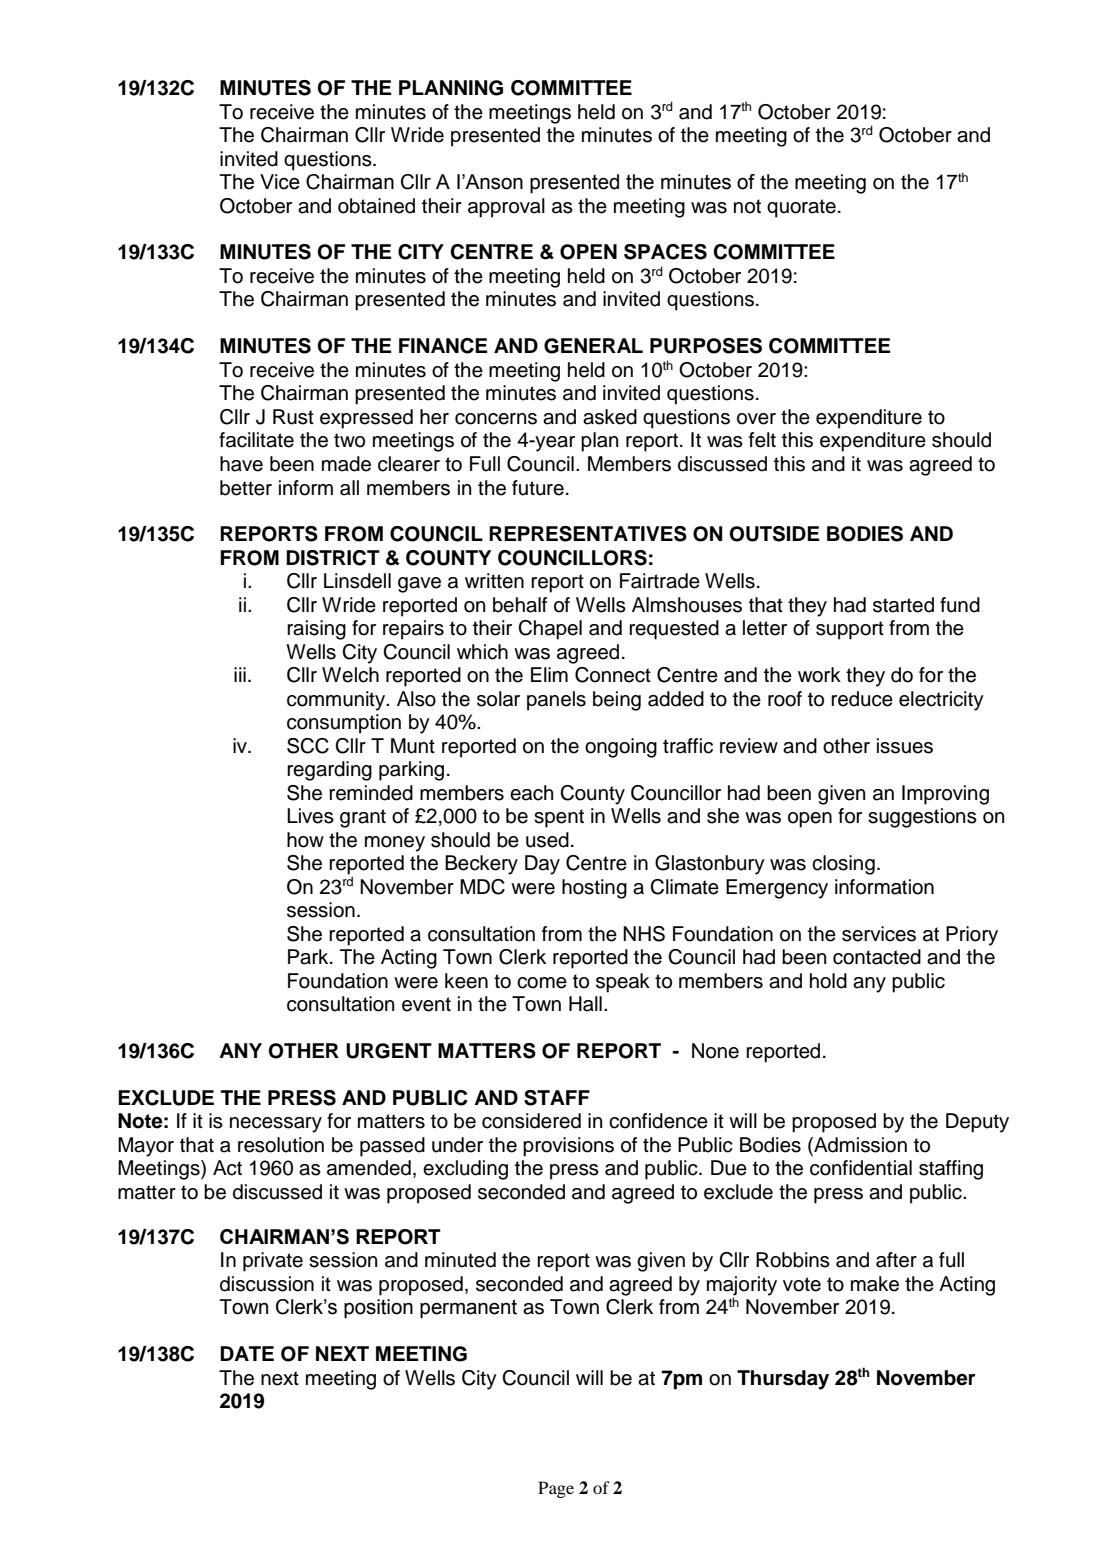 The width and height of the screenshot is (1105, 1563). Describe the element at coordinates (506, 208) in the screenshot. I see `approval` at that location.
